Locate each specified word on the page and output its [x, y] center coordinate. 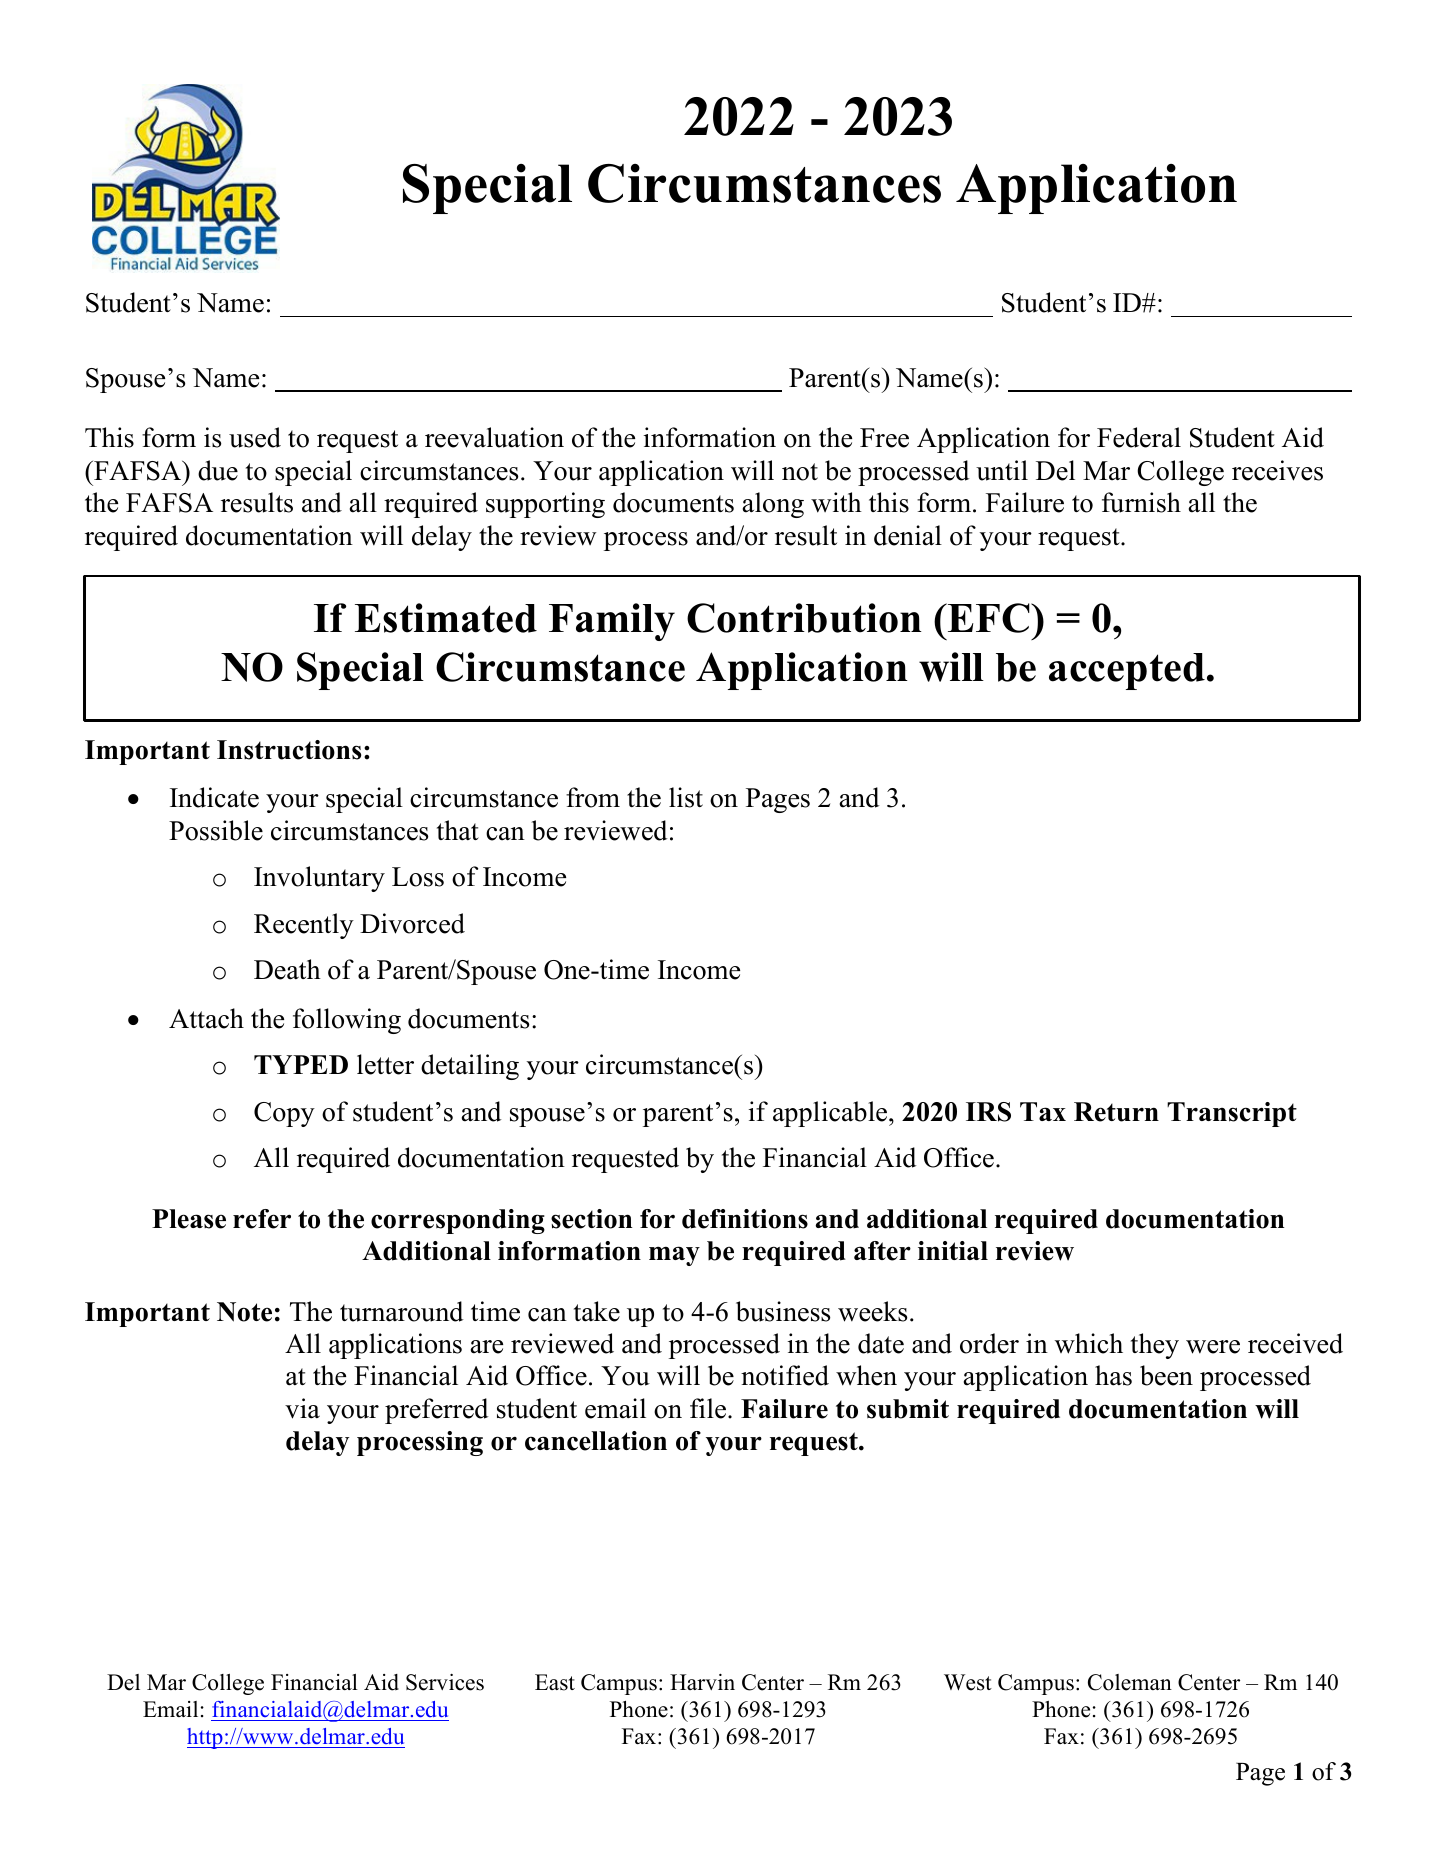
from [593, 797]
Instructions [289, 750]
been [1166, 1375]
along [773, 505]
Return [1116, 1112]
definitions [745, 1219]
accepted [1127, 671]
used [255, 437]
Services [445, 1682]
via [302, 1408]
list [686, 797]
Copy [284, 1114]
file [708, 1408]
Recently [304, 926]
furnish [1141, 502]
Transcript [1232, 1114]
